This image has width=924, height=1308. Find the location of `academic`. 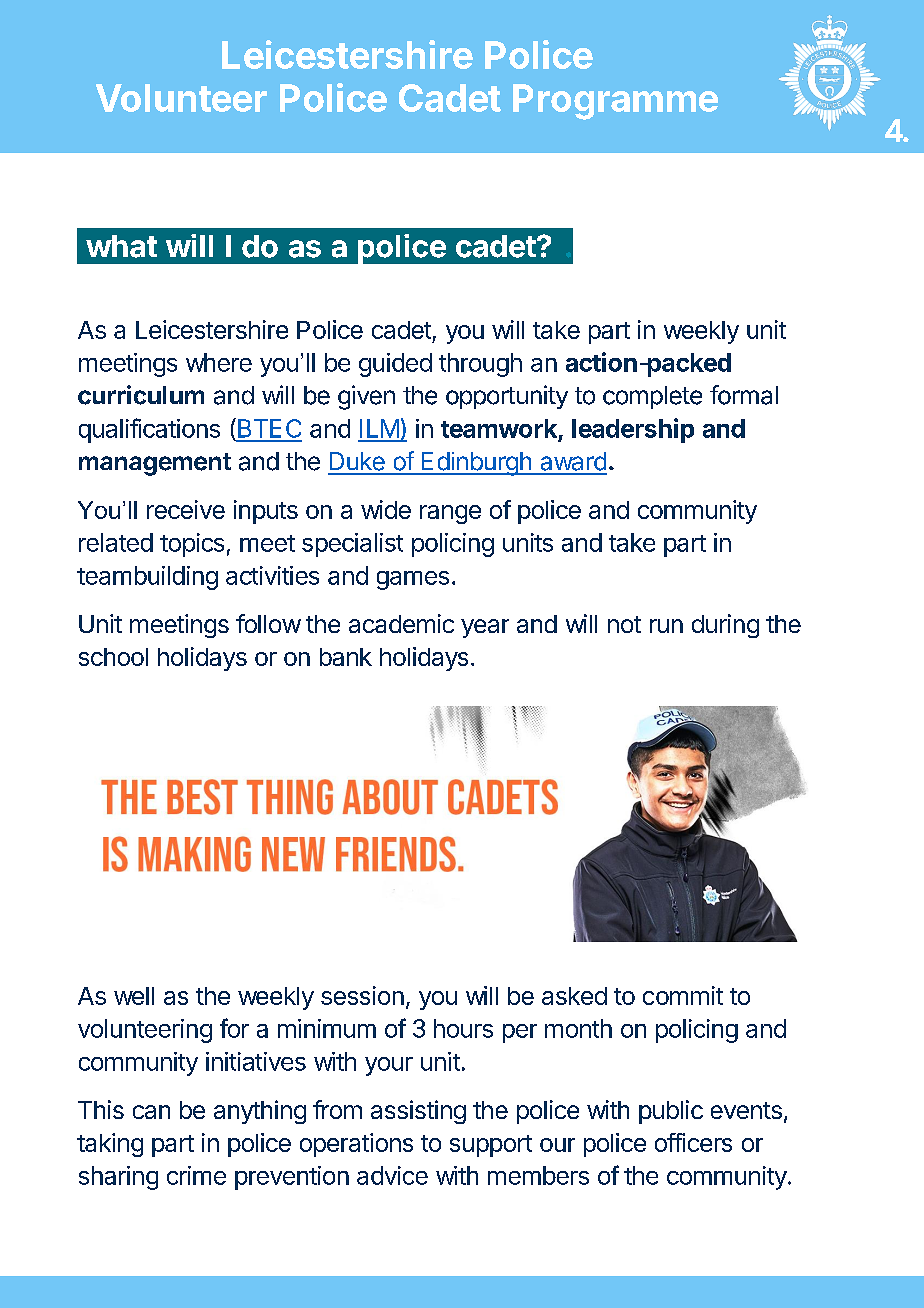

academic is located at coordinates (401, 623).
